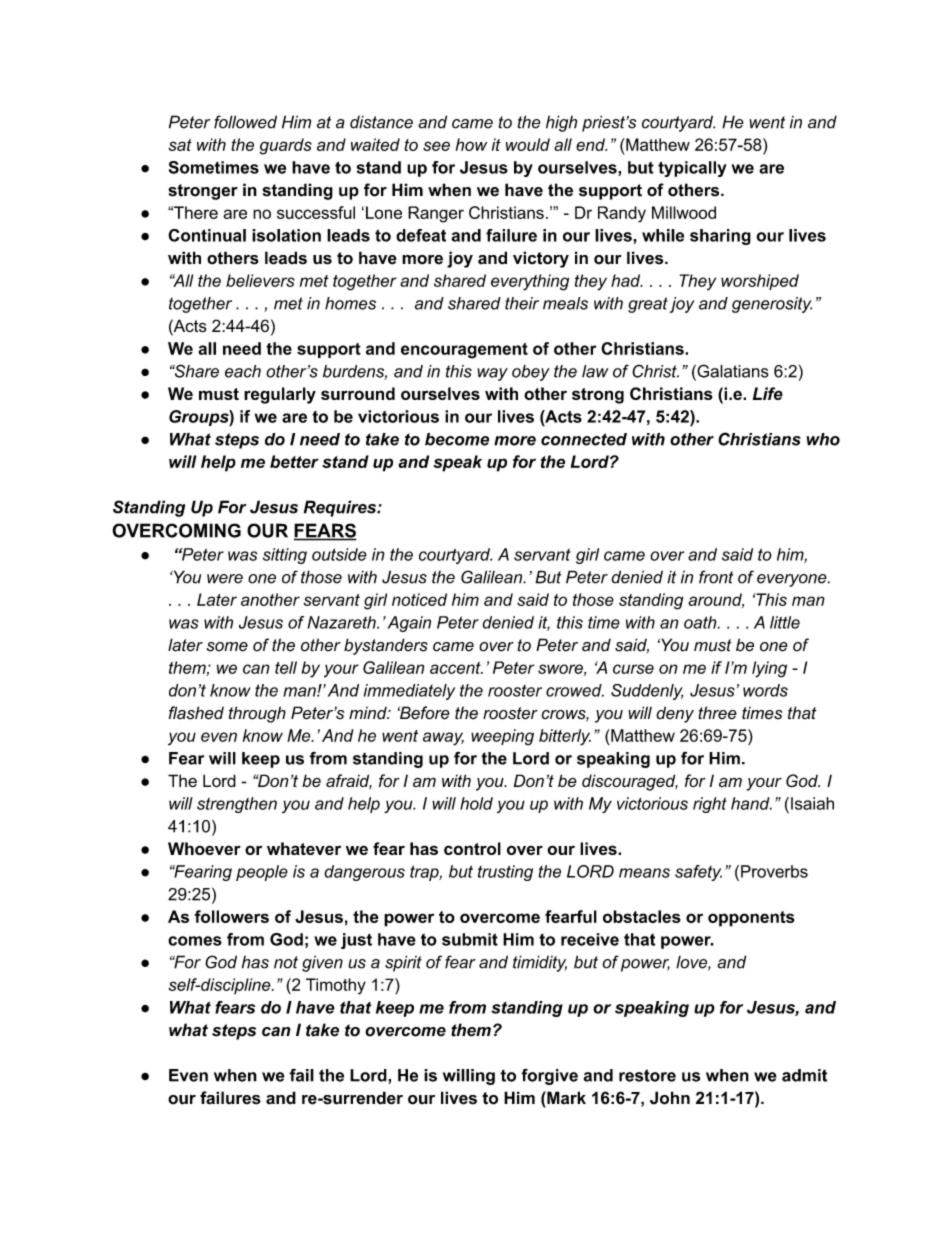 This screenshot has width=952, height=1233. Describe the element at coordinates (692, 169) in the screenshot. I see `typically` at that location.
